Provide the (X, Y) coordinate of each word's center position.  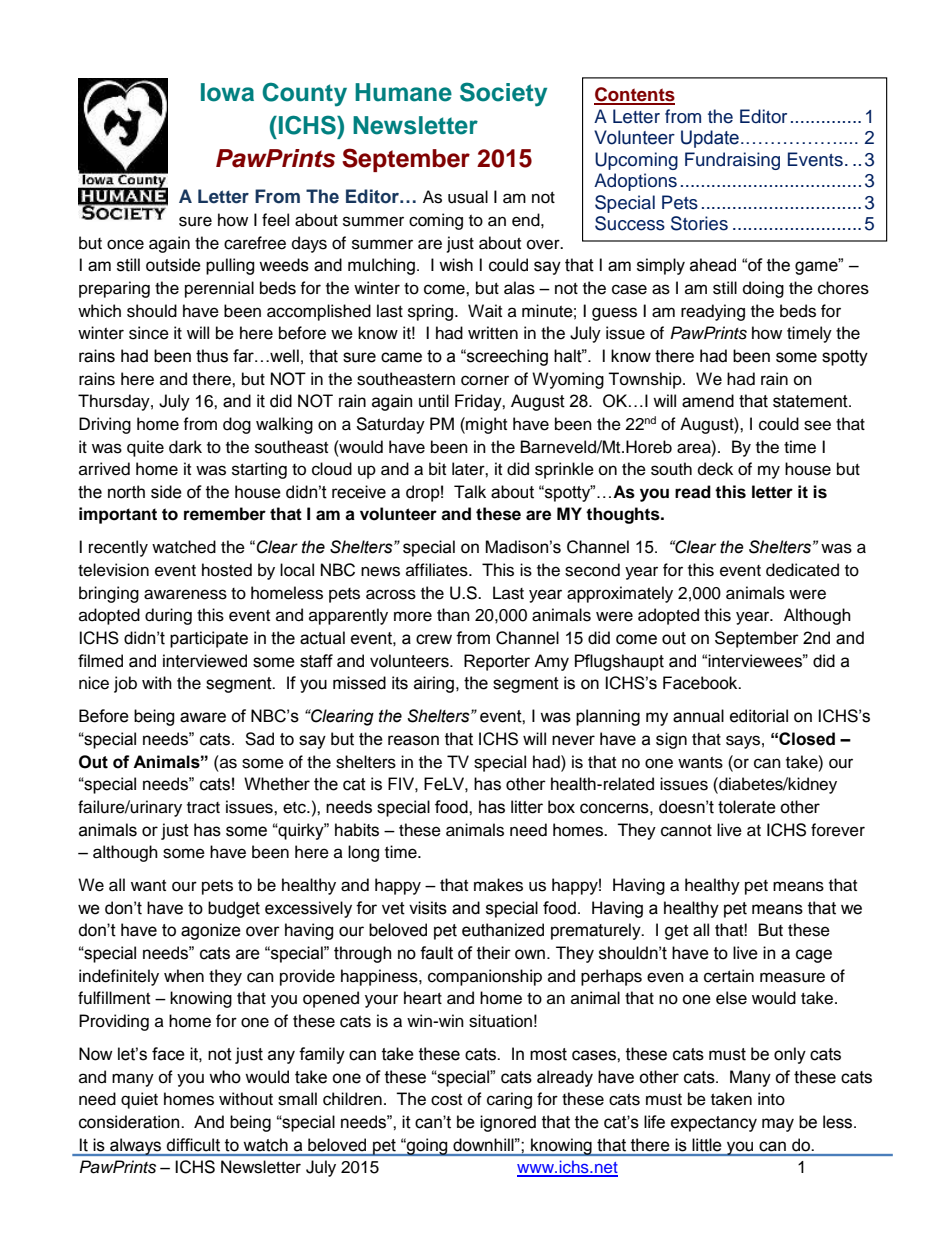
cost (446, 1100)
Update (710, 139)
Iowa (227, 92)
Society (503, 94)
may (778, 1125)
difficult (193, 1145)
